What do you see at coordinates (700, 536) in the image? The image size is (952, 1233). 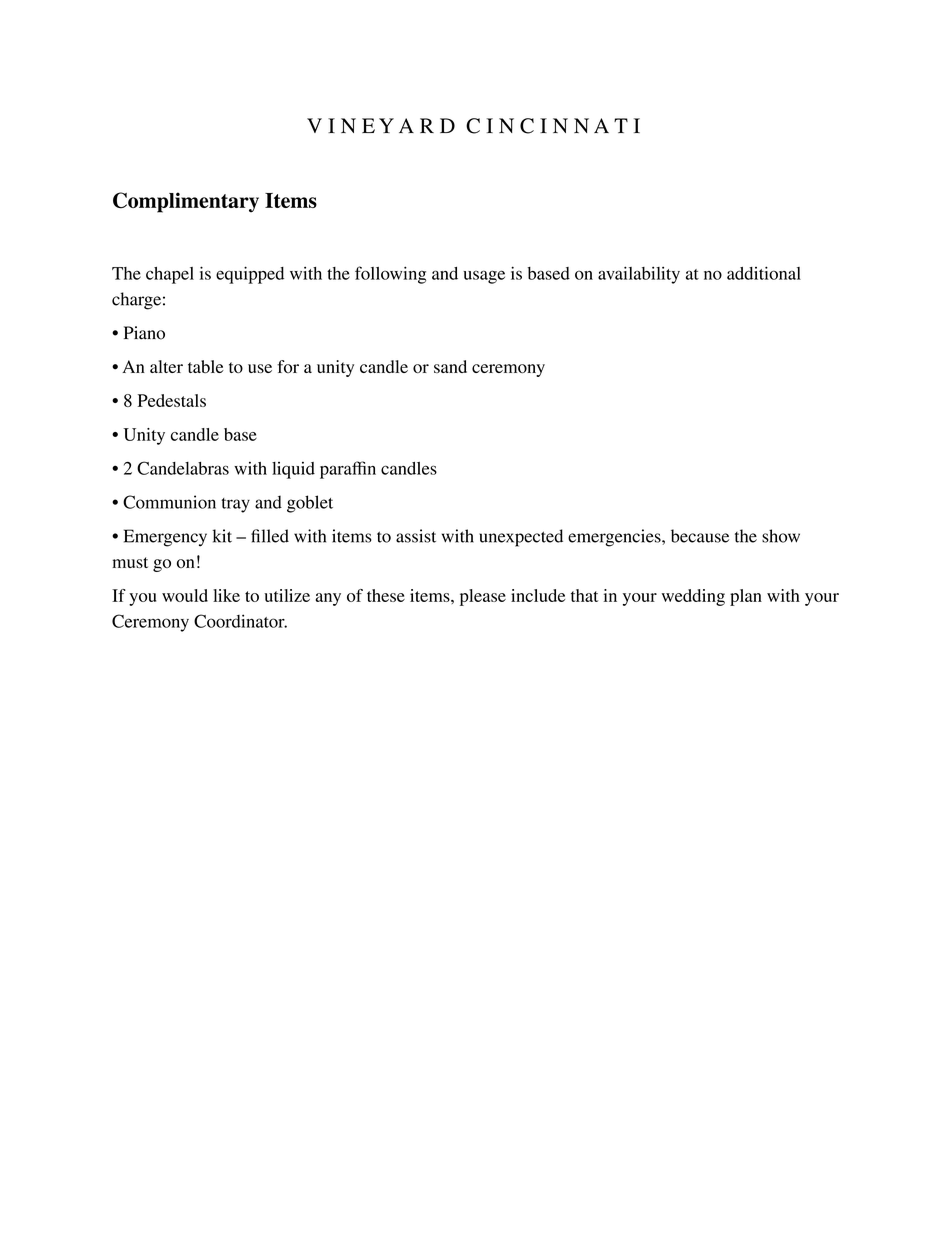 I see `because` at bounding box center [700, 536].
